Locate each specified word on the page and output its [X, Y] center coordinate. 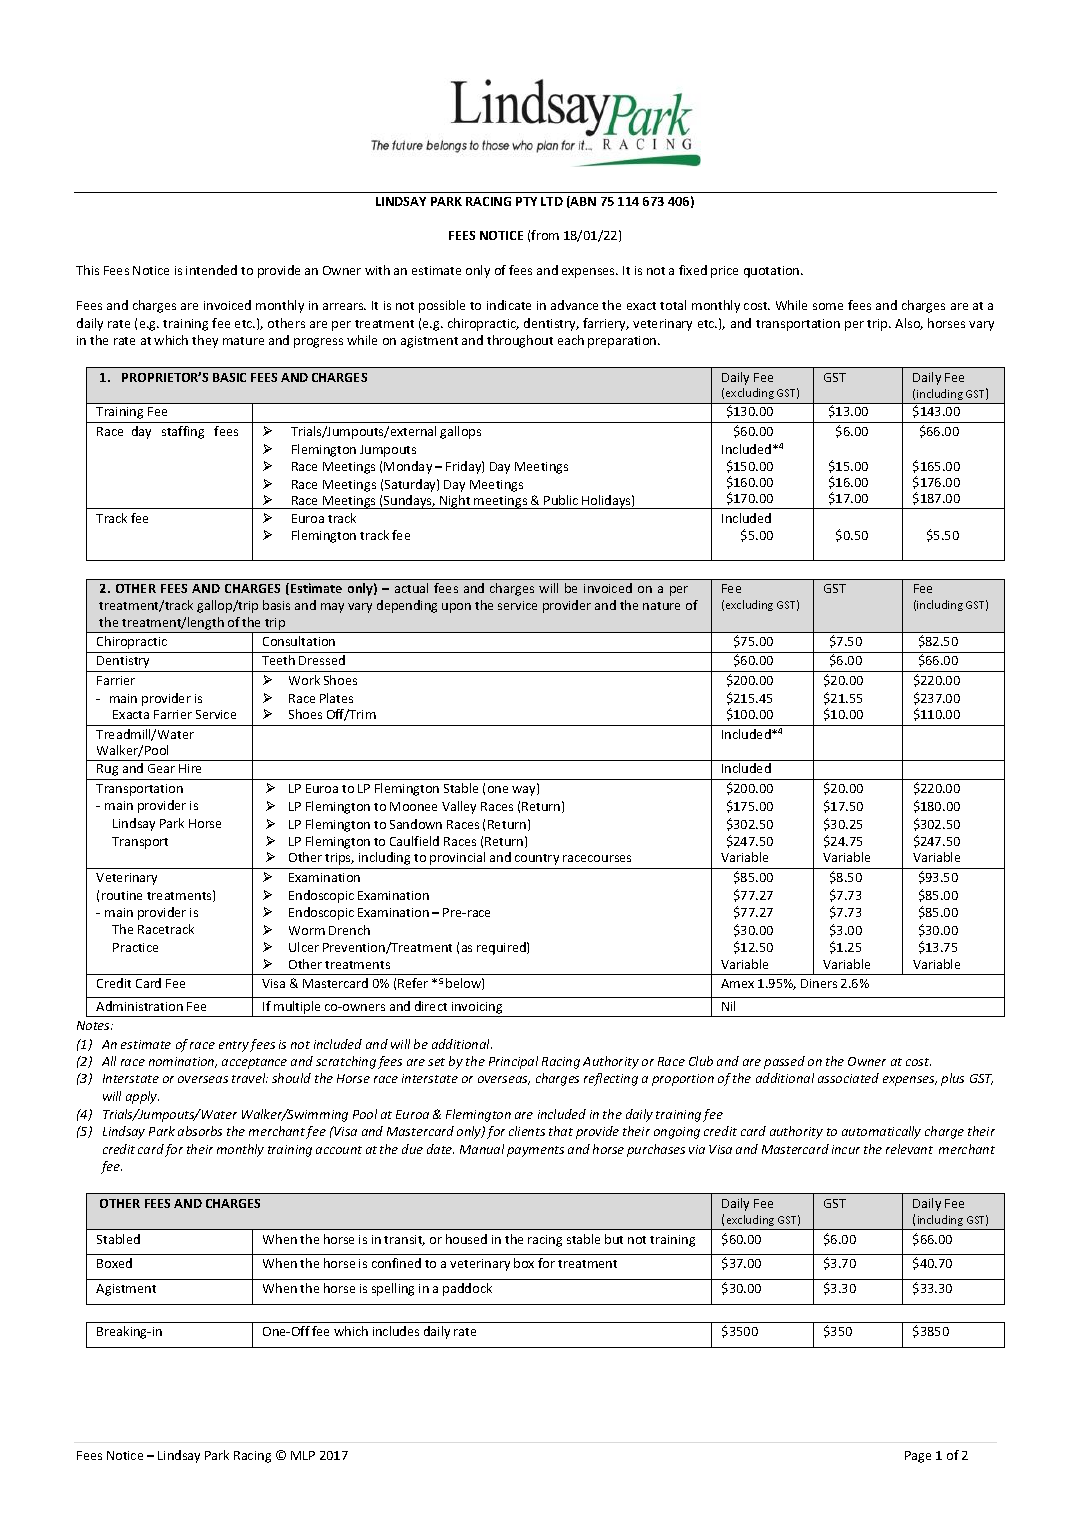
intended [211, 270]
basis [276, 605]
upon [456, 608]
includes [396, 1331]
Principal [513, 1062]
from [545, 235]
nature [661, 606]
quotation [773, 272]
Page [918, 1457]
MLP [303, 1455]
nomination [183, 1062]
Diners [819, 983]
